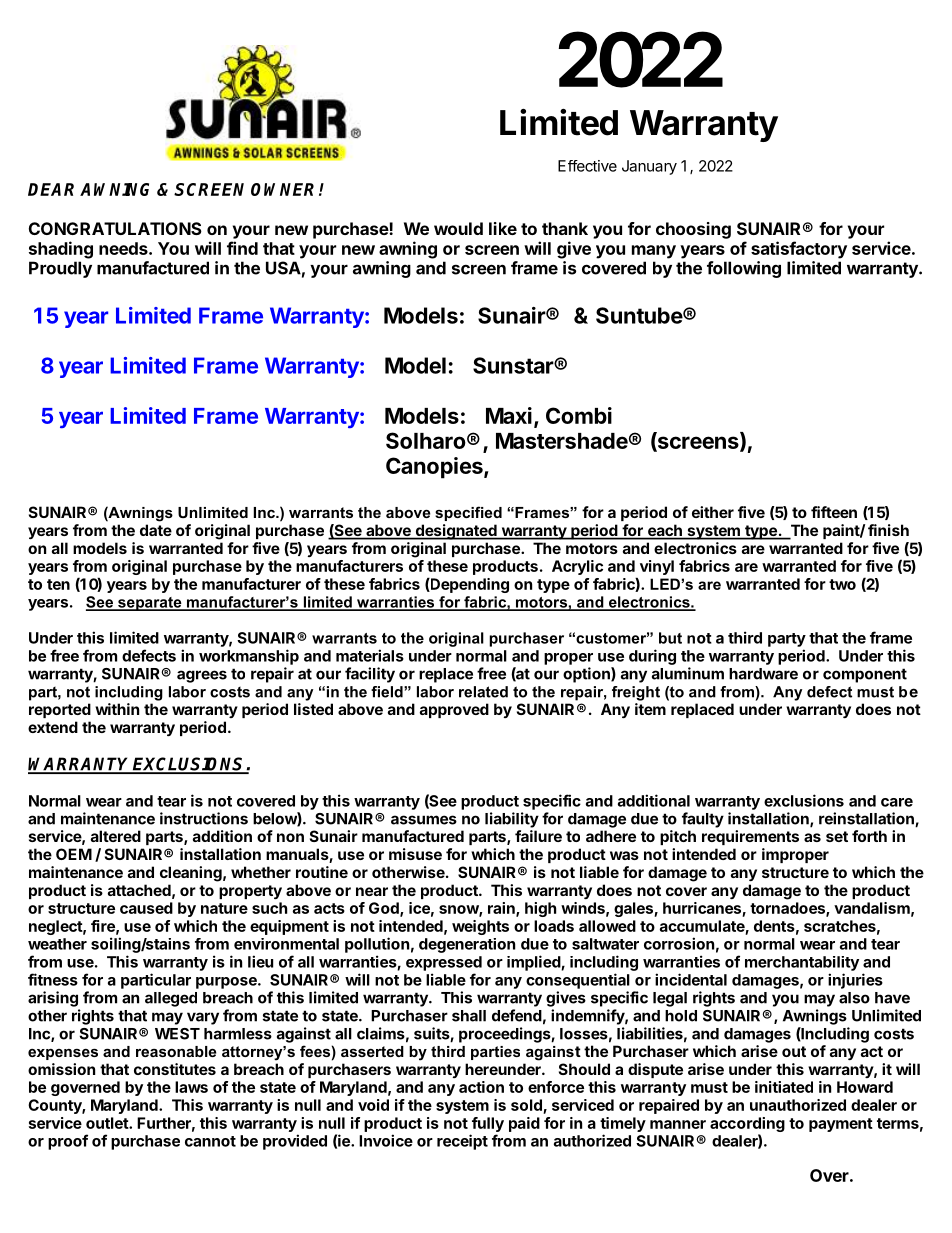 The image size is (952, 1233). Describe the element at coordinates (509, 415) in the image. I see `Maxi` at that location.
